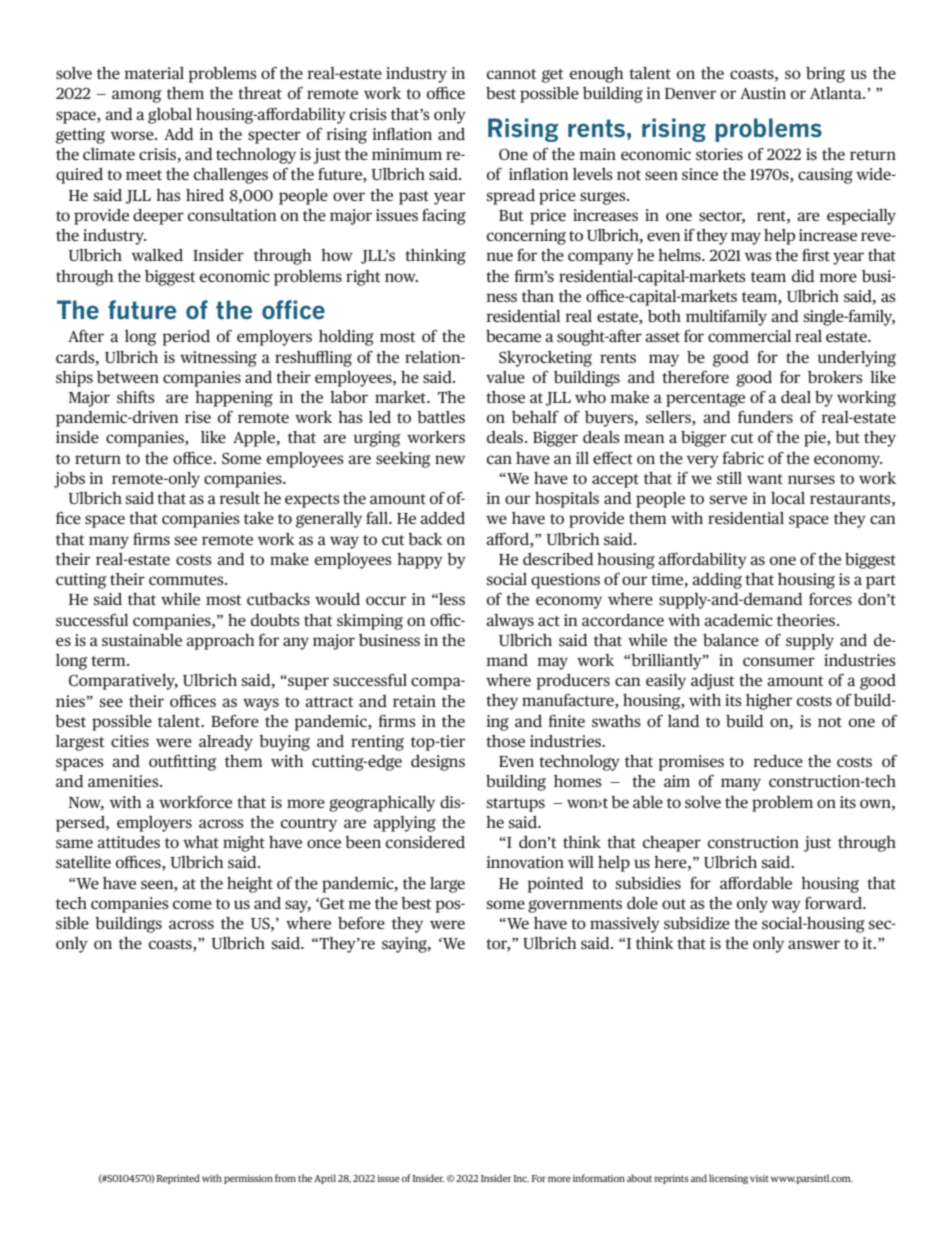 The height and width of the document is (1233, 952). Describe the element at coordinates (178, 1179) in the document. I see `Reprinted` at that location.
